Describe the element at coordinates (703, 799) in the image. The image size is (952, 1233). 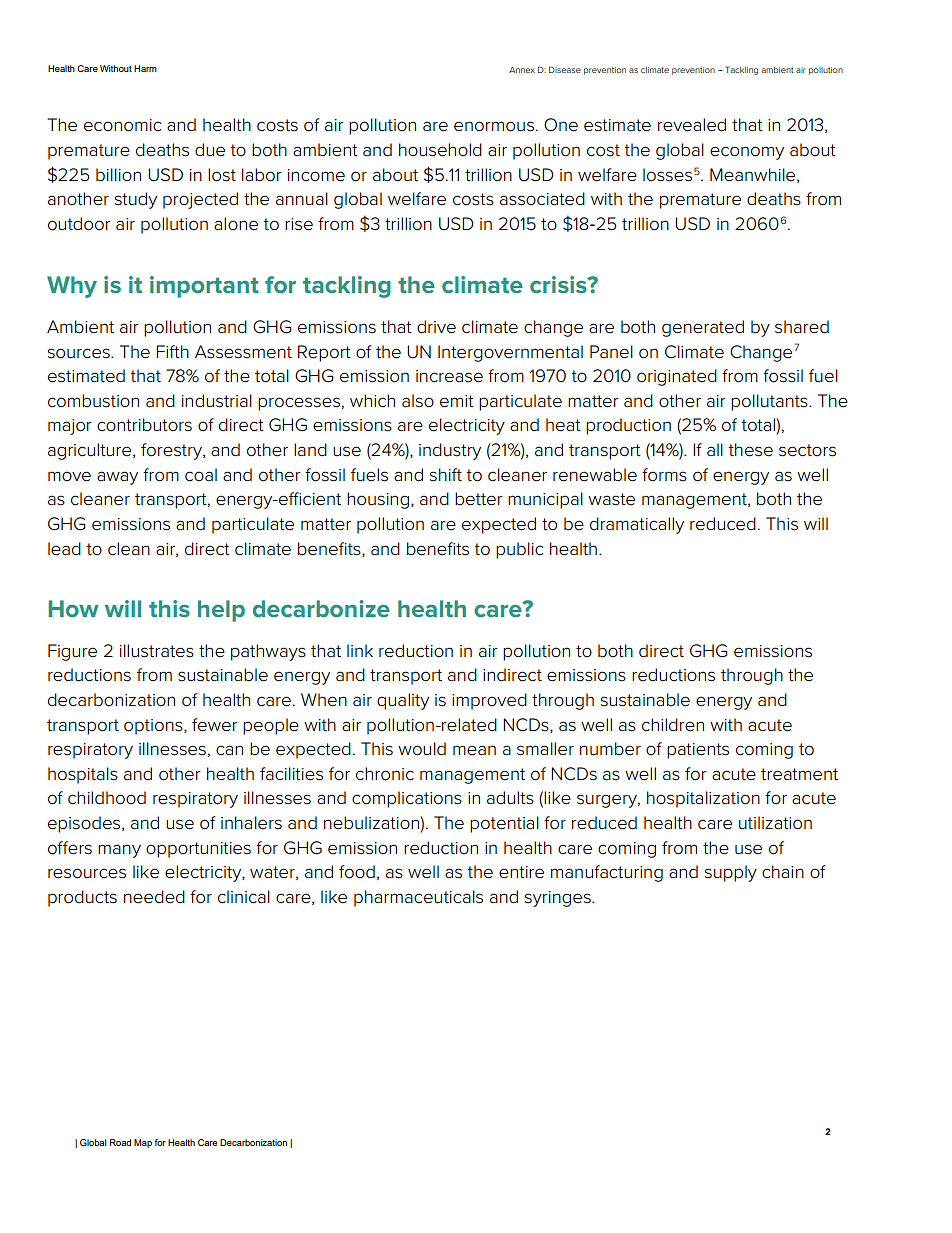
I see `hospitalization` at that location.
